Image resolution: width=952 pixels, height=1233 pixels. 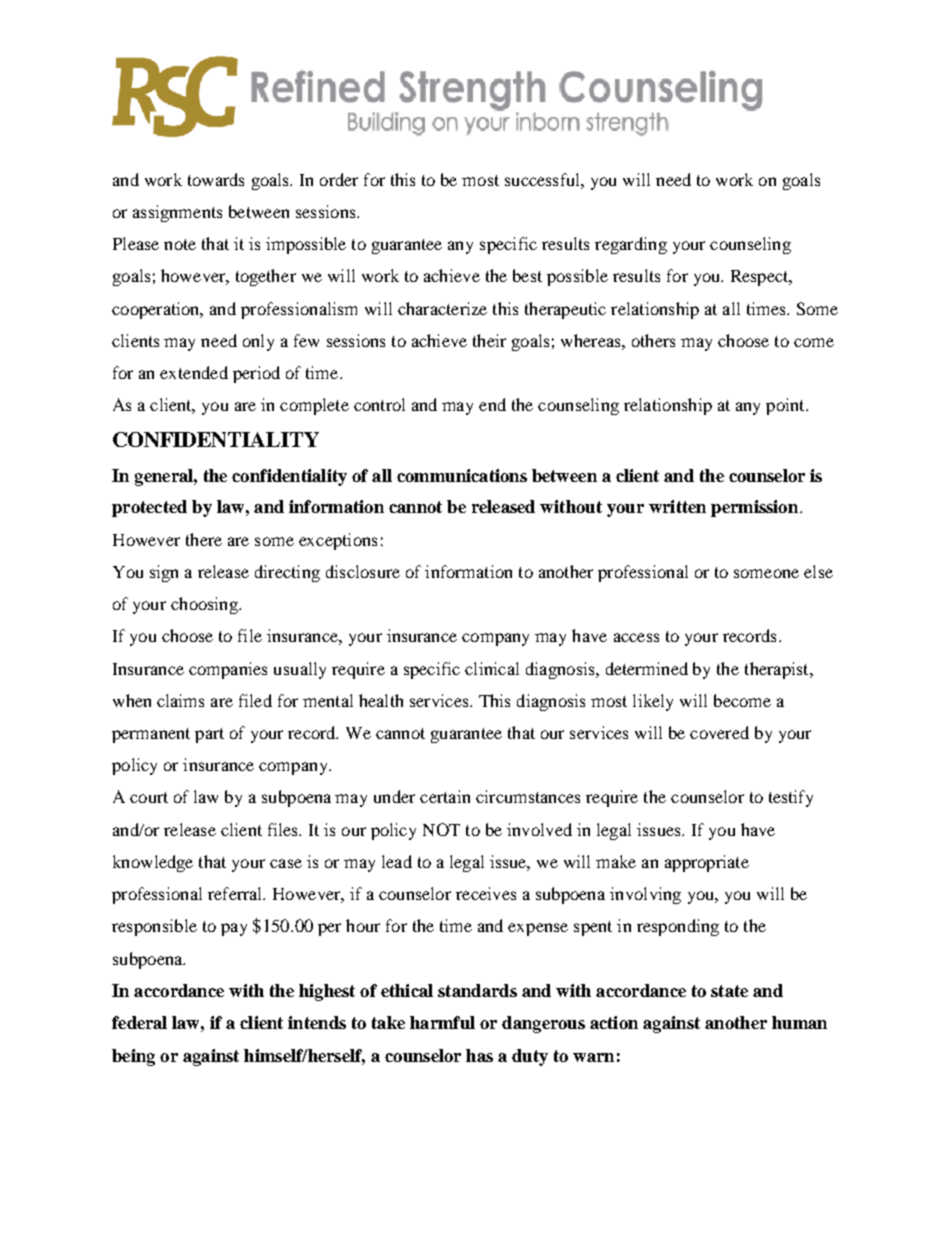 I want to click on part, so click(x=209, y=735).
